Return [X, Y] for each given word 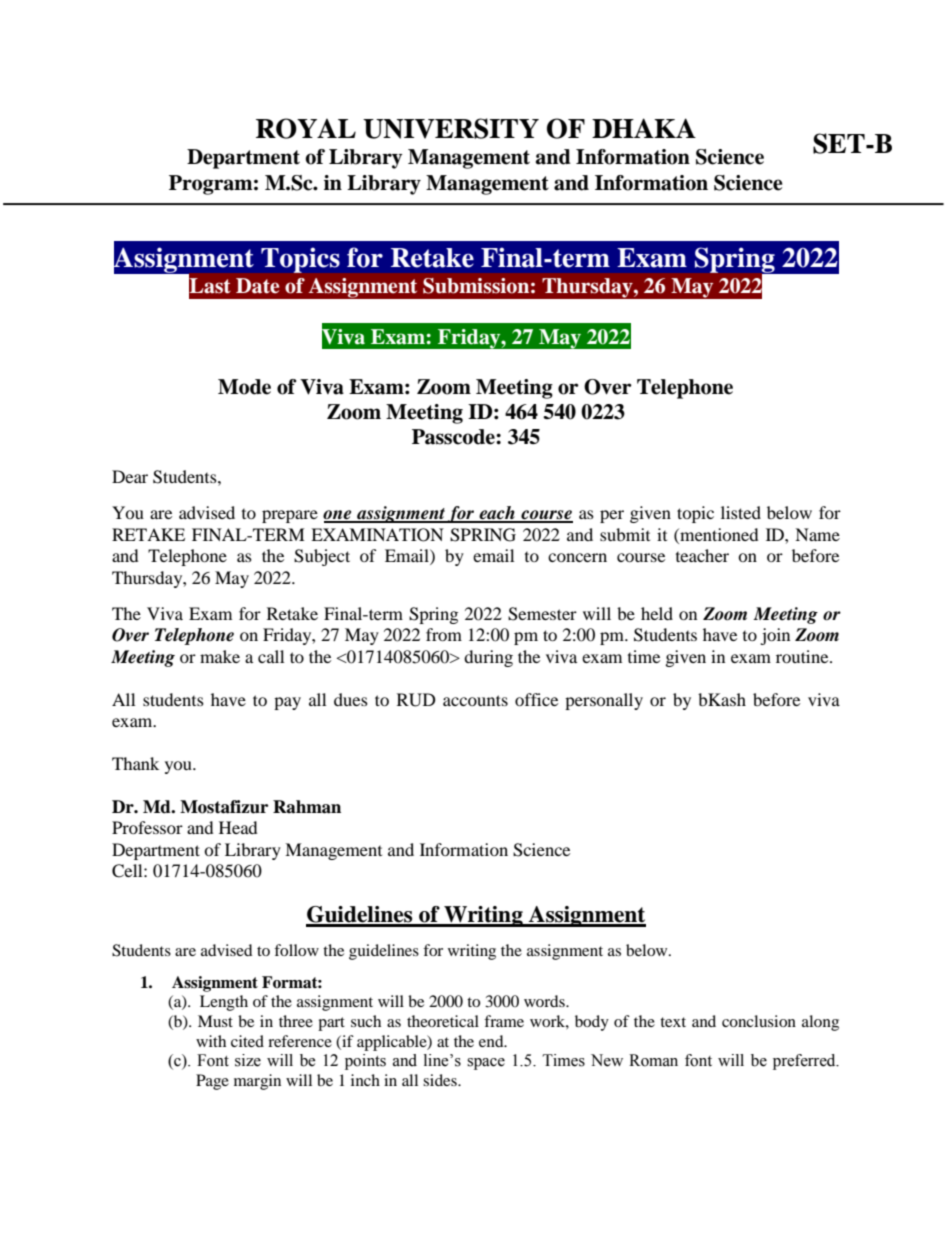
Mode [244, 387]
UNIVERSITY [451, 128]
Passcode [454, 437]
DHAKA [644, 128]
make [220, 656]
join [775, 636]
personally [604, 701]
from [444, 634]
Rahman [307, 807]
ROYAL [306, 128]
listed [741, 512]
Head [238, 827]
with [211, 1041]
